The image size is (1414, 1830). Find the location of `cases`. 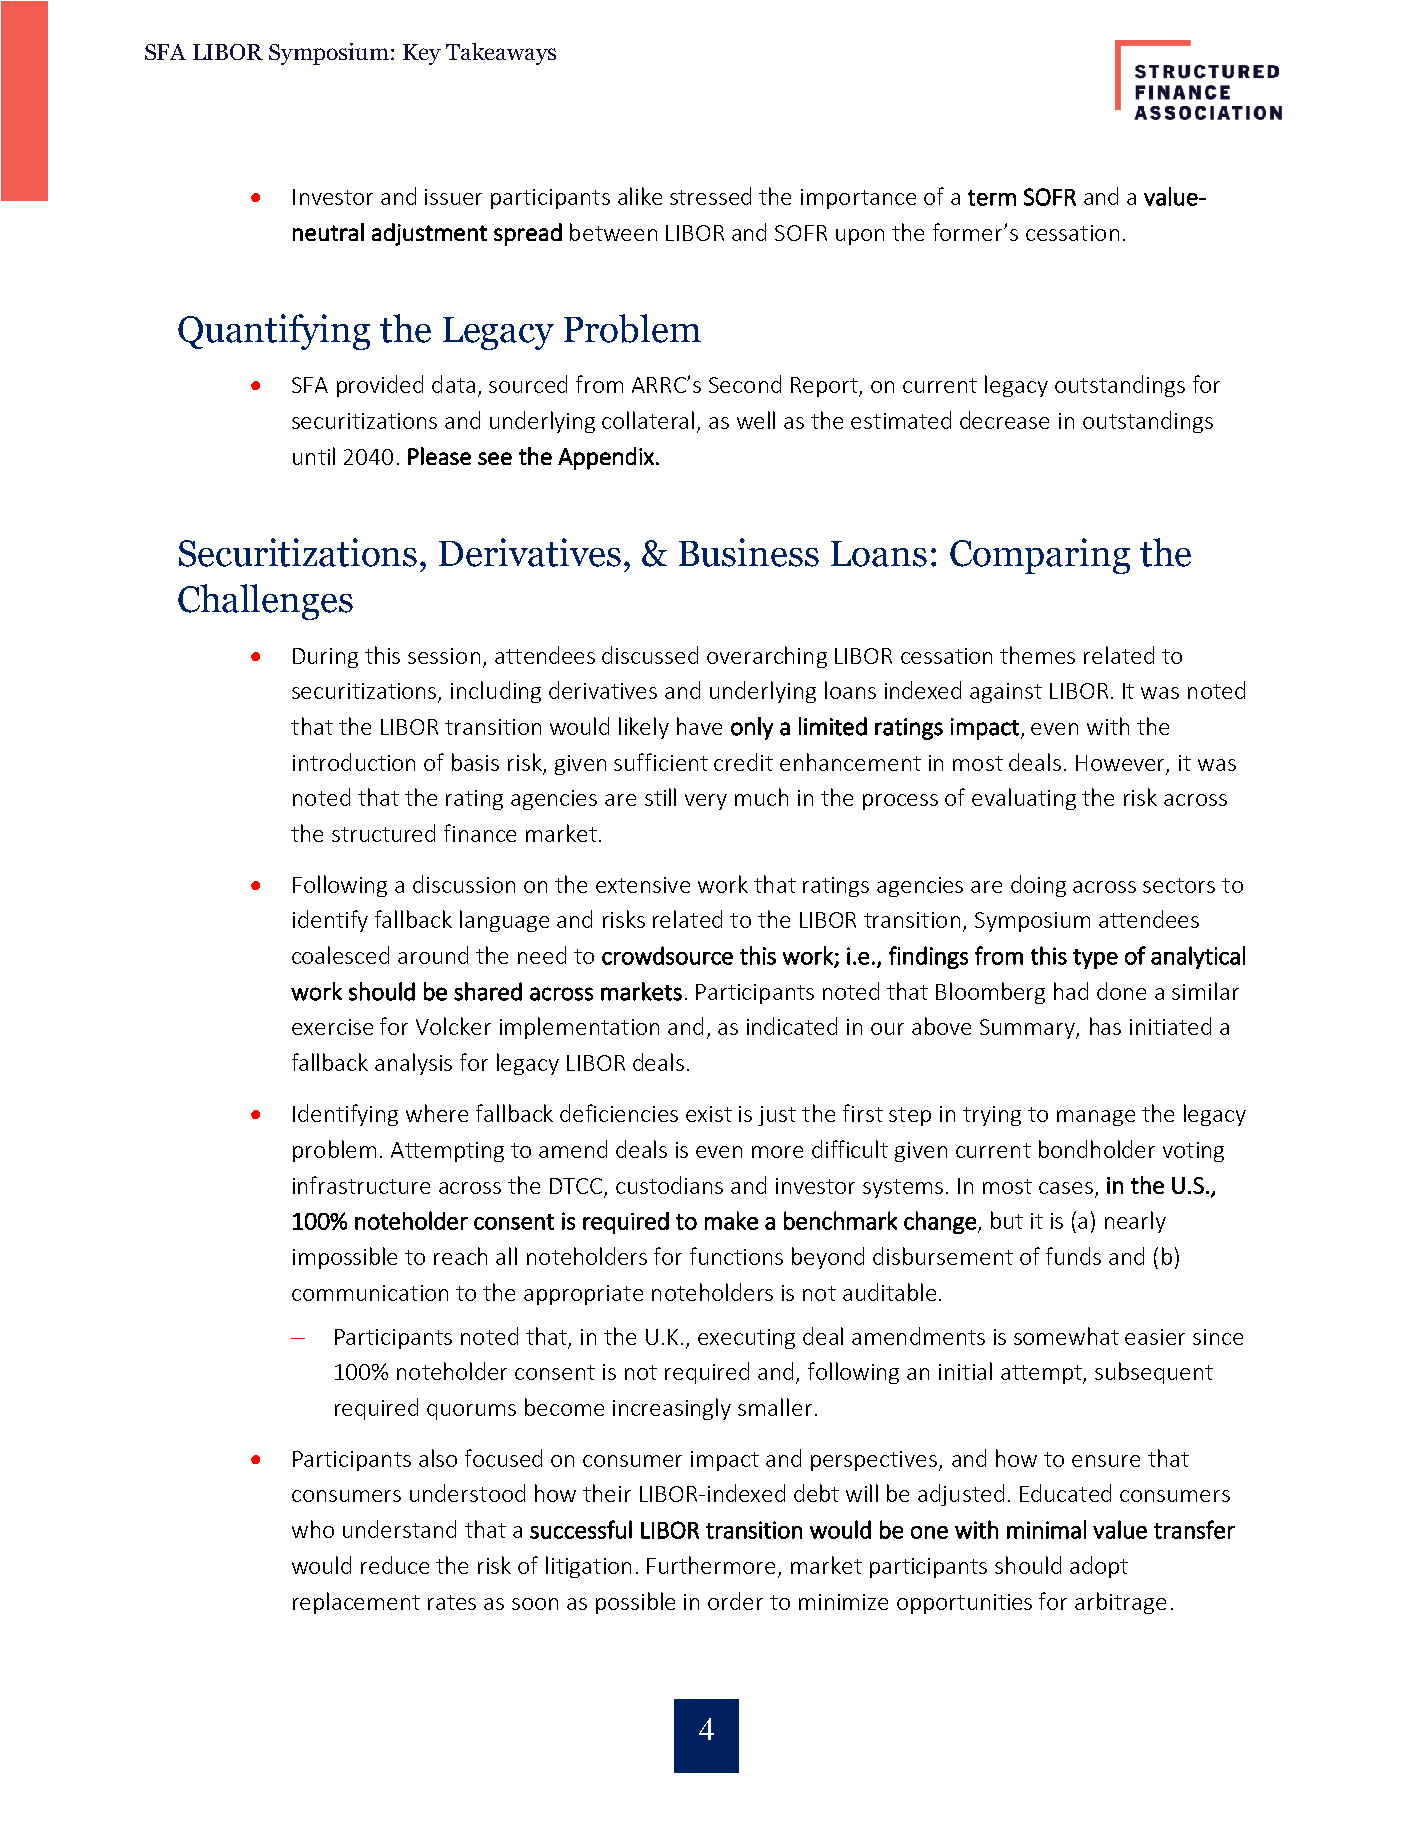

cases is located at coordinates (1066, 1188).
